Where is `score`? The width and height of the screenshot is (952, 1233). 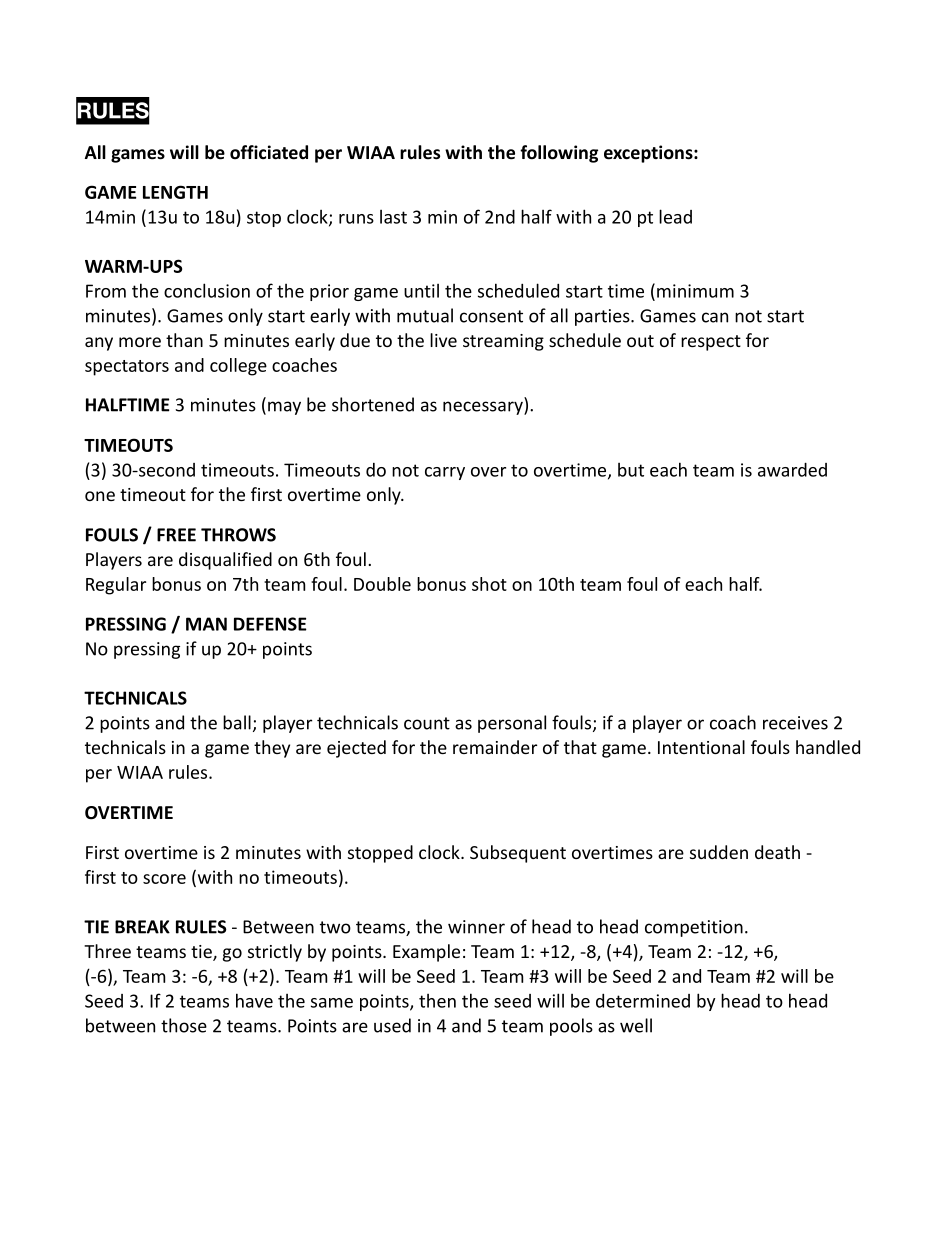 score is located at coordinates (164, 879).
